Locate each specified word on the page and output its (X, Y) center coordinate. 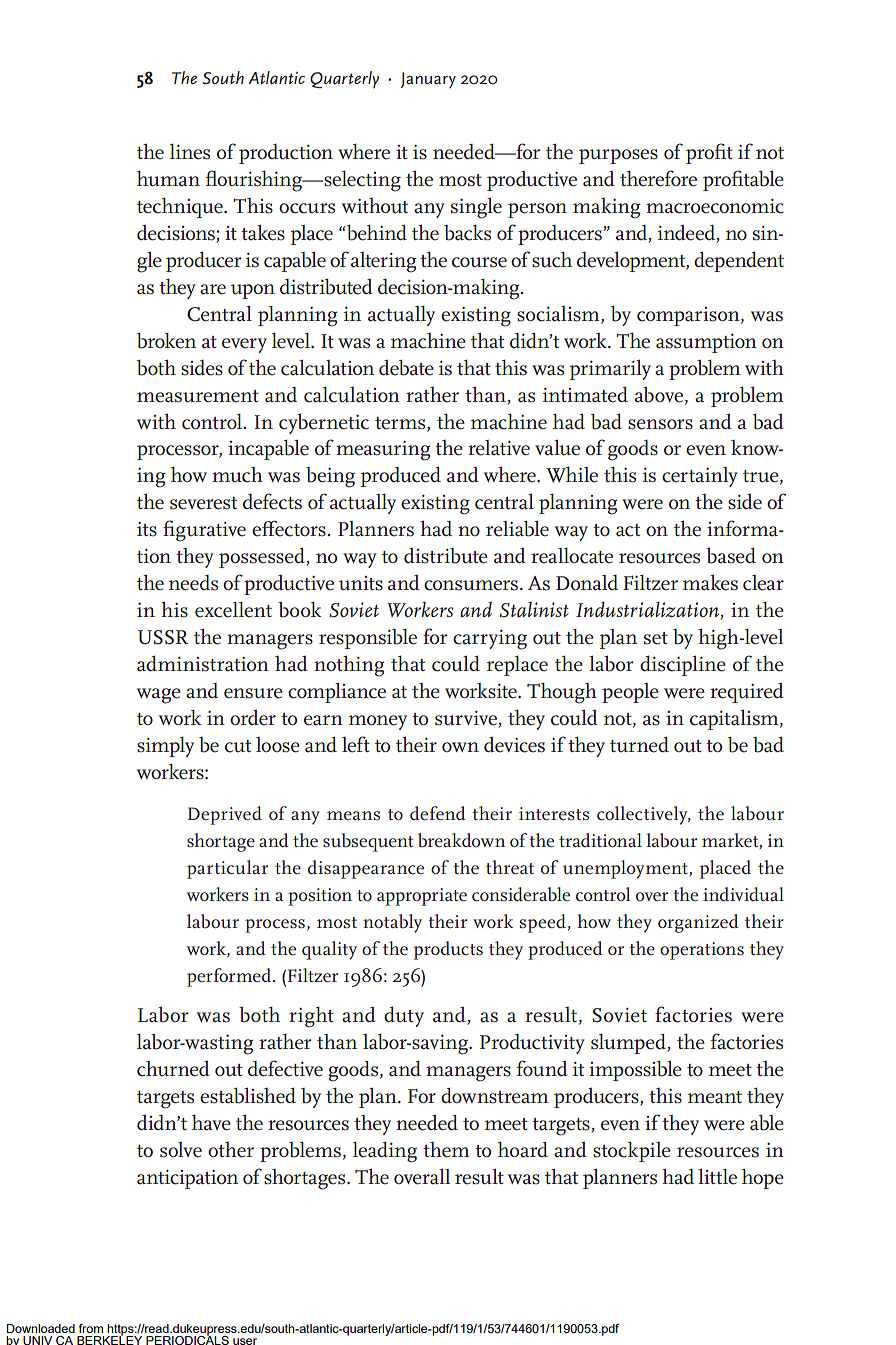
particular (227, 869)
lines (190, 152)
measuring (383, 451)
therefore (658, 178)
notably (392, 923)
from (91, 1328)
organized (698, 923)
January (428, 80)
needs (193, 583)
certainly (700, 477)
